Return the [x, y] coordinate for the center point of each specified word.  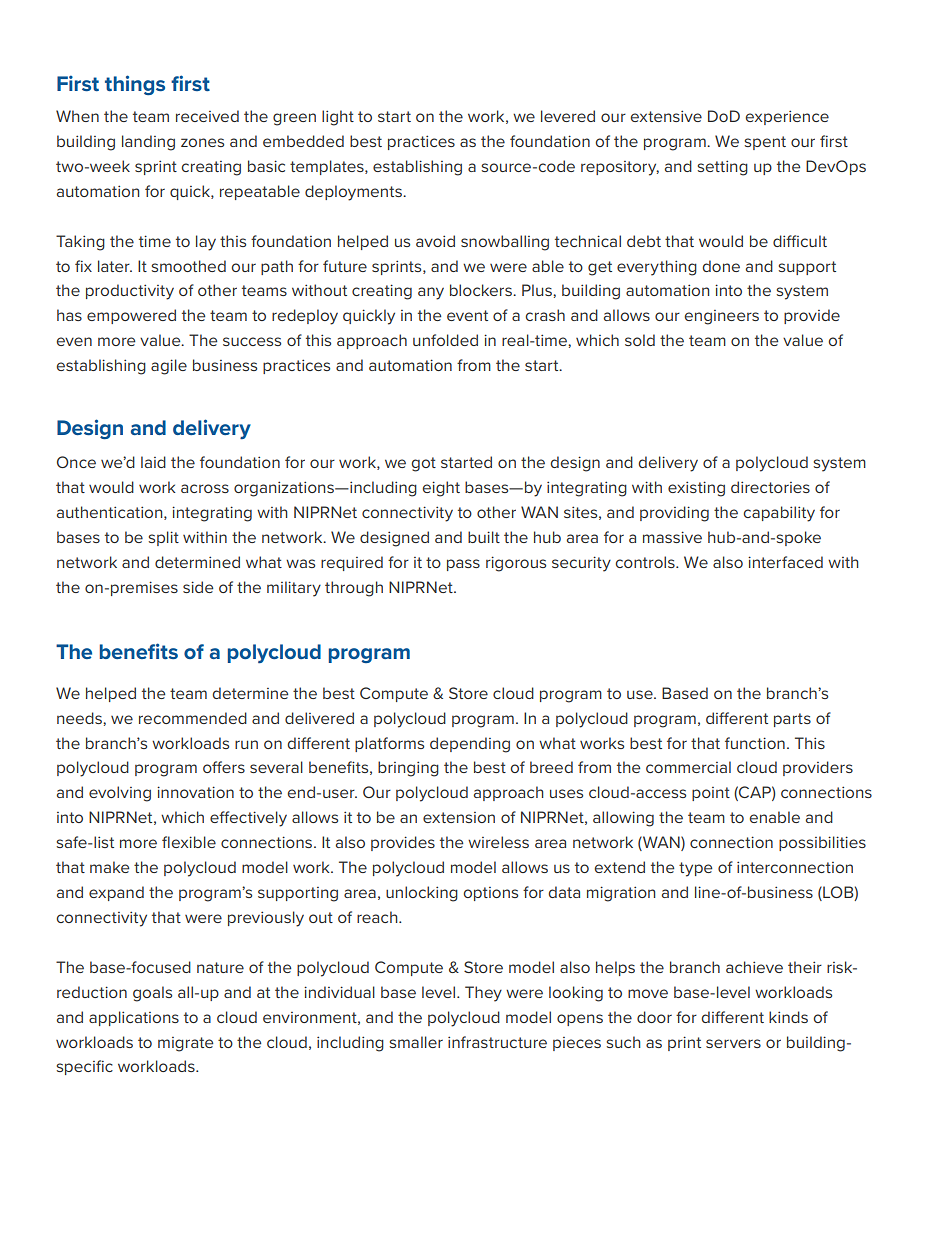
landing [148, 143]
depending [470, 745]
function [755, 743]
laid [153, 462]
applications [134, 1018]
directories [770, 487]
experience [787, 117]
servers [733, 1043]
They [483, 994]
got [423, 464]
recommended [193, 718]
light [338, 118]
